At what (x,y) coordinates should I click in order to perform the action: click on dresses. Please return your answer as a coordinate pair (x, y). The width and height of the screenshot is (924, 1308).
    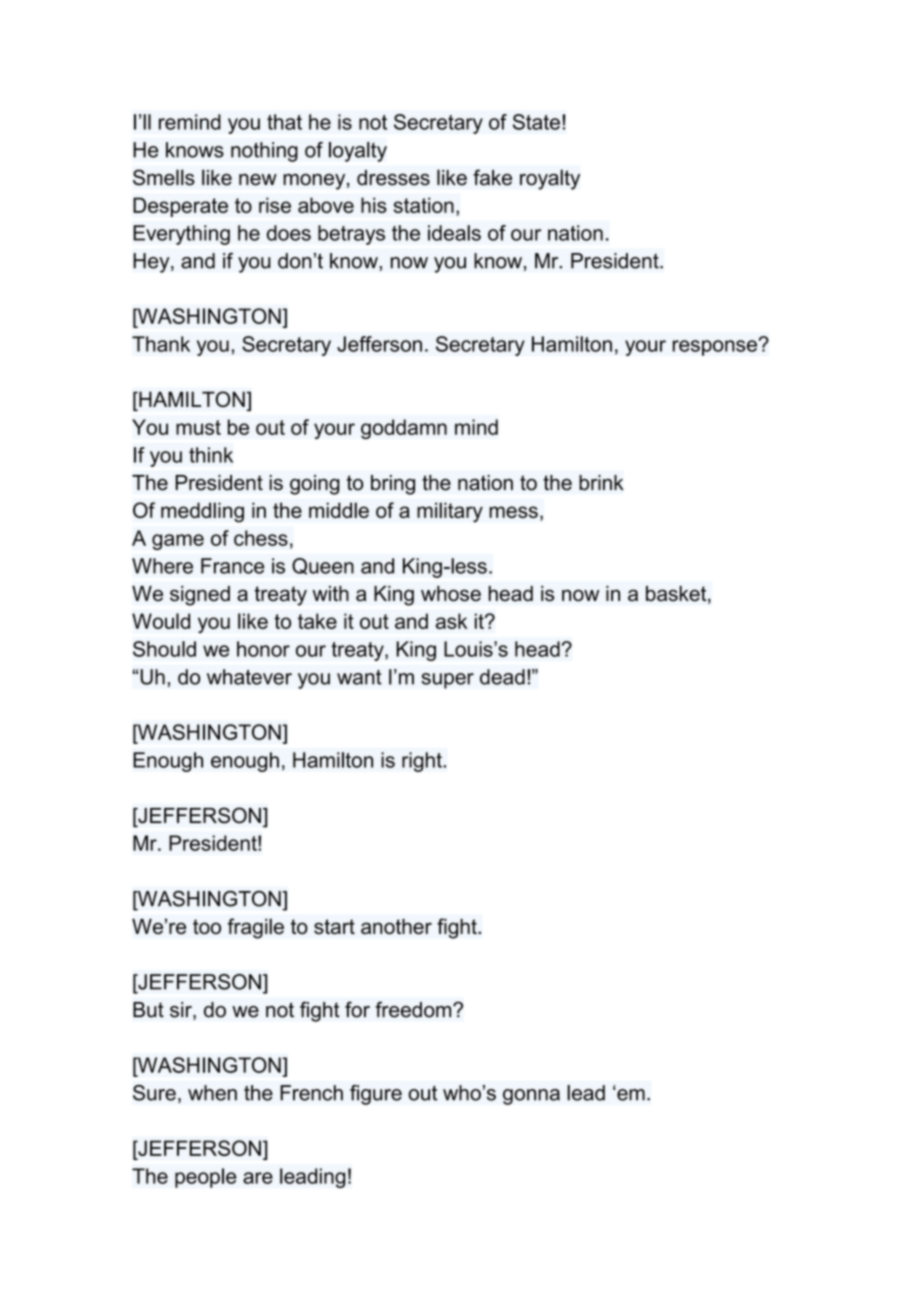
    Looking at the image, I should click on (393, 178).
